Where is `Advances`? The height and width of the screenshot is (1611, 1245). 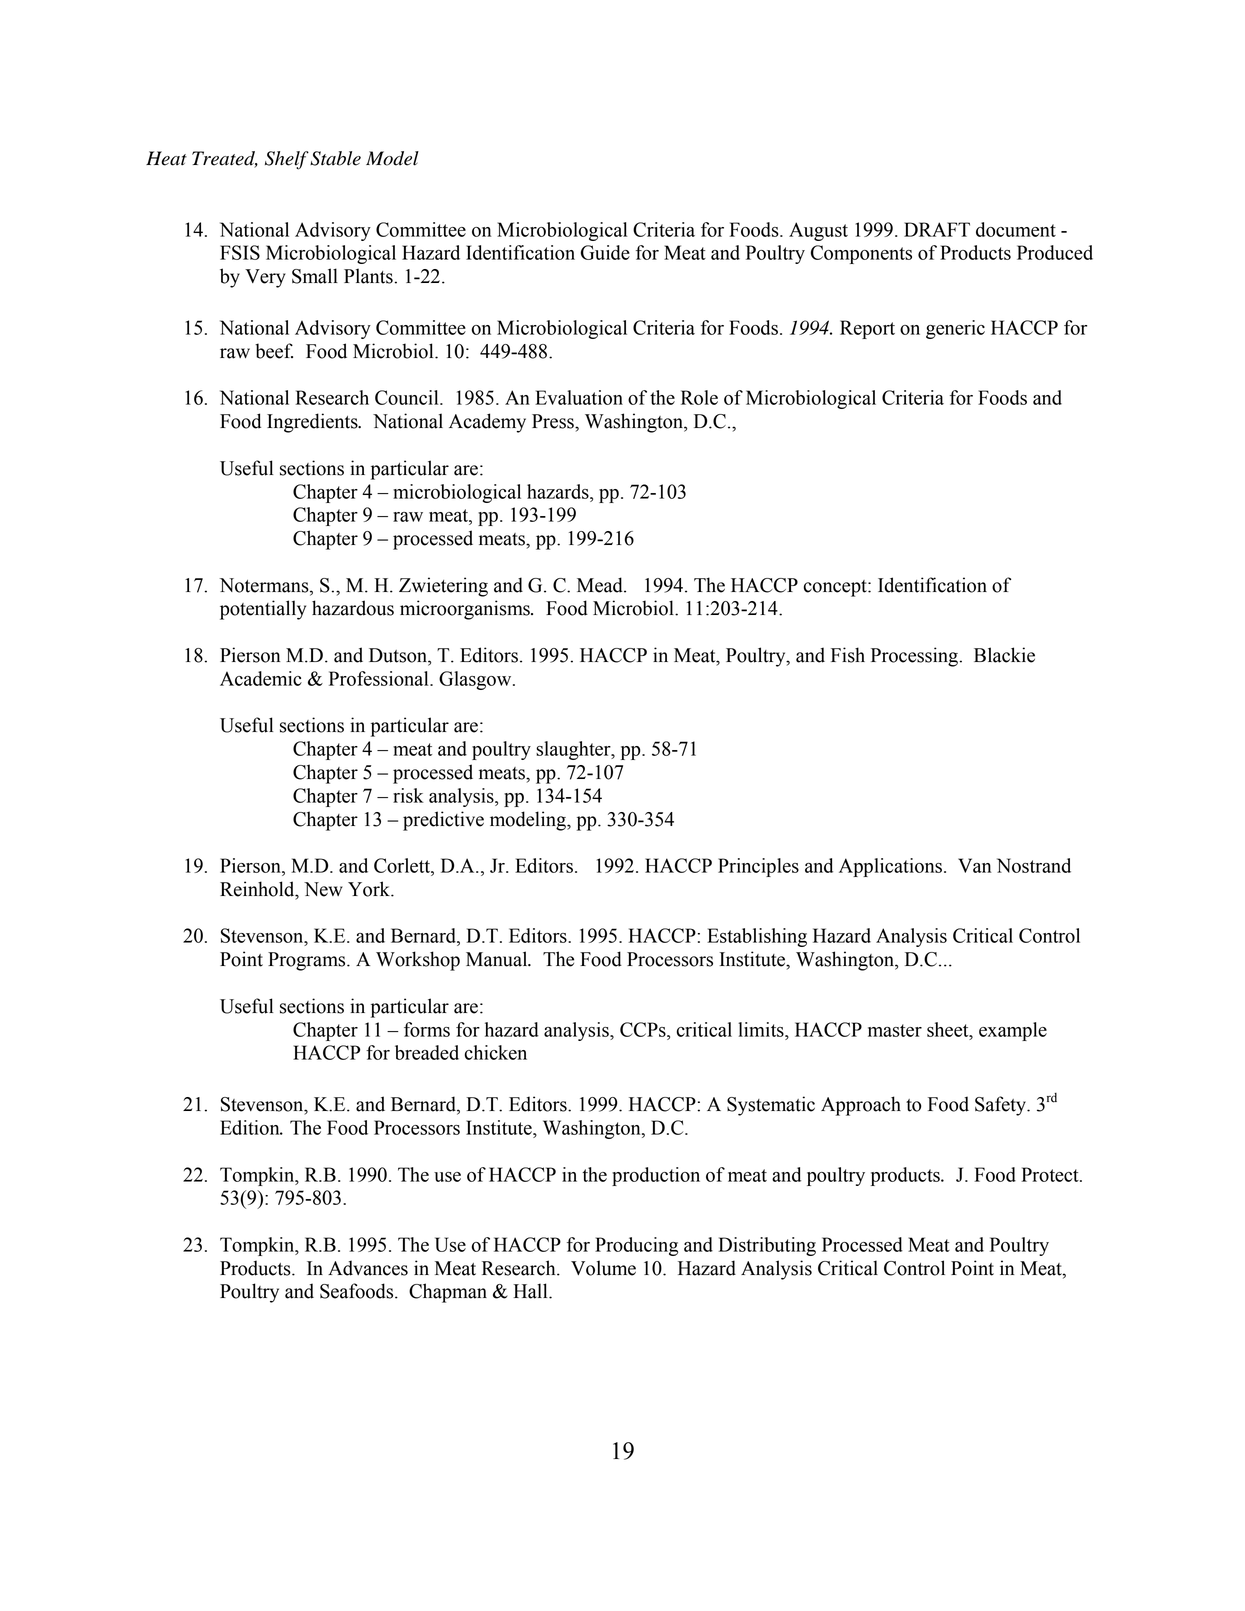
Advances is located at coordinates (368, 1268).
